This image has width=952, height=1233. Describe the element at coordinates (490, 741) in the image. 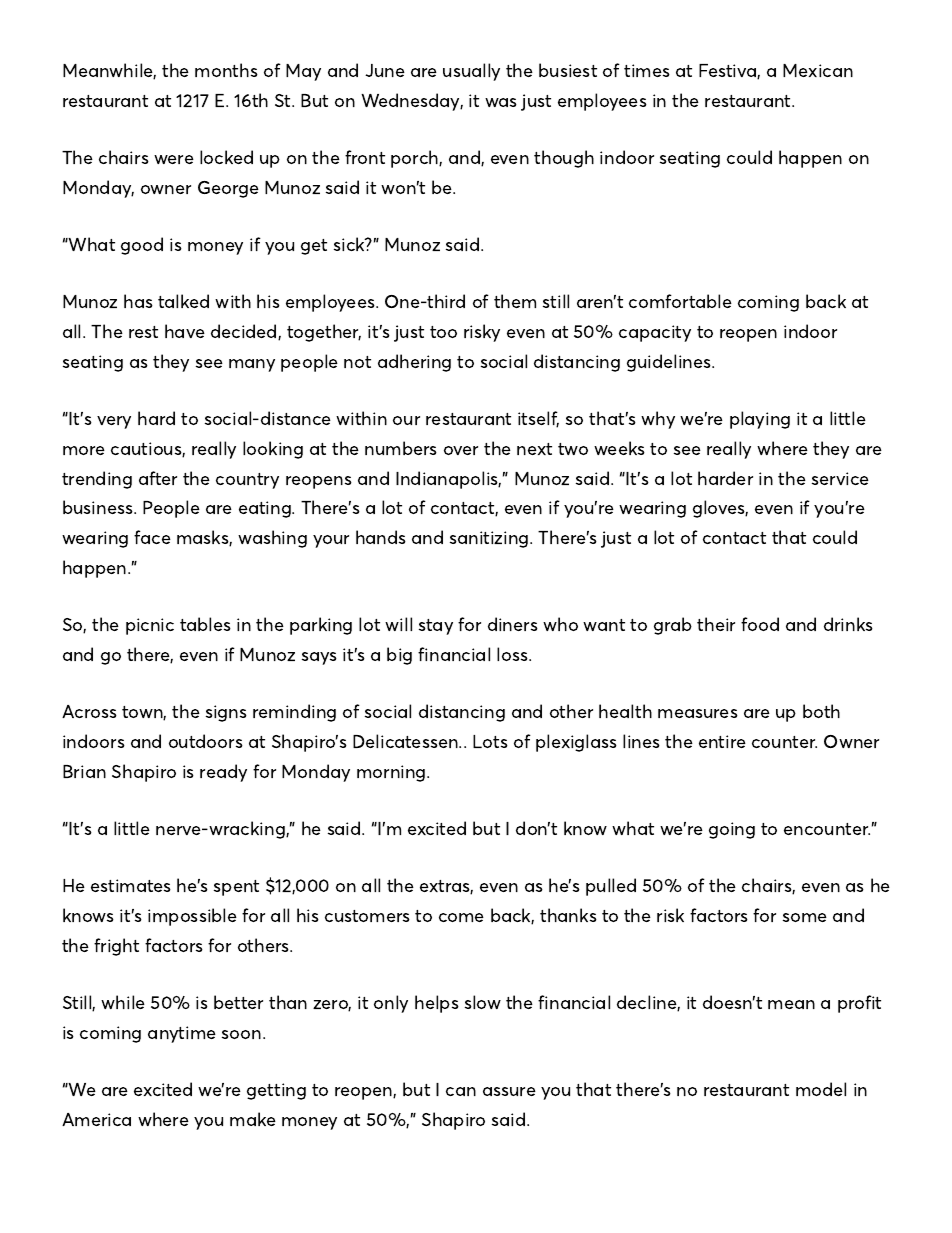

I see `Lots` at that location.
